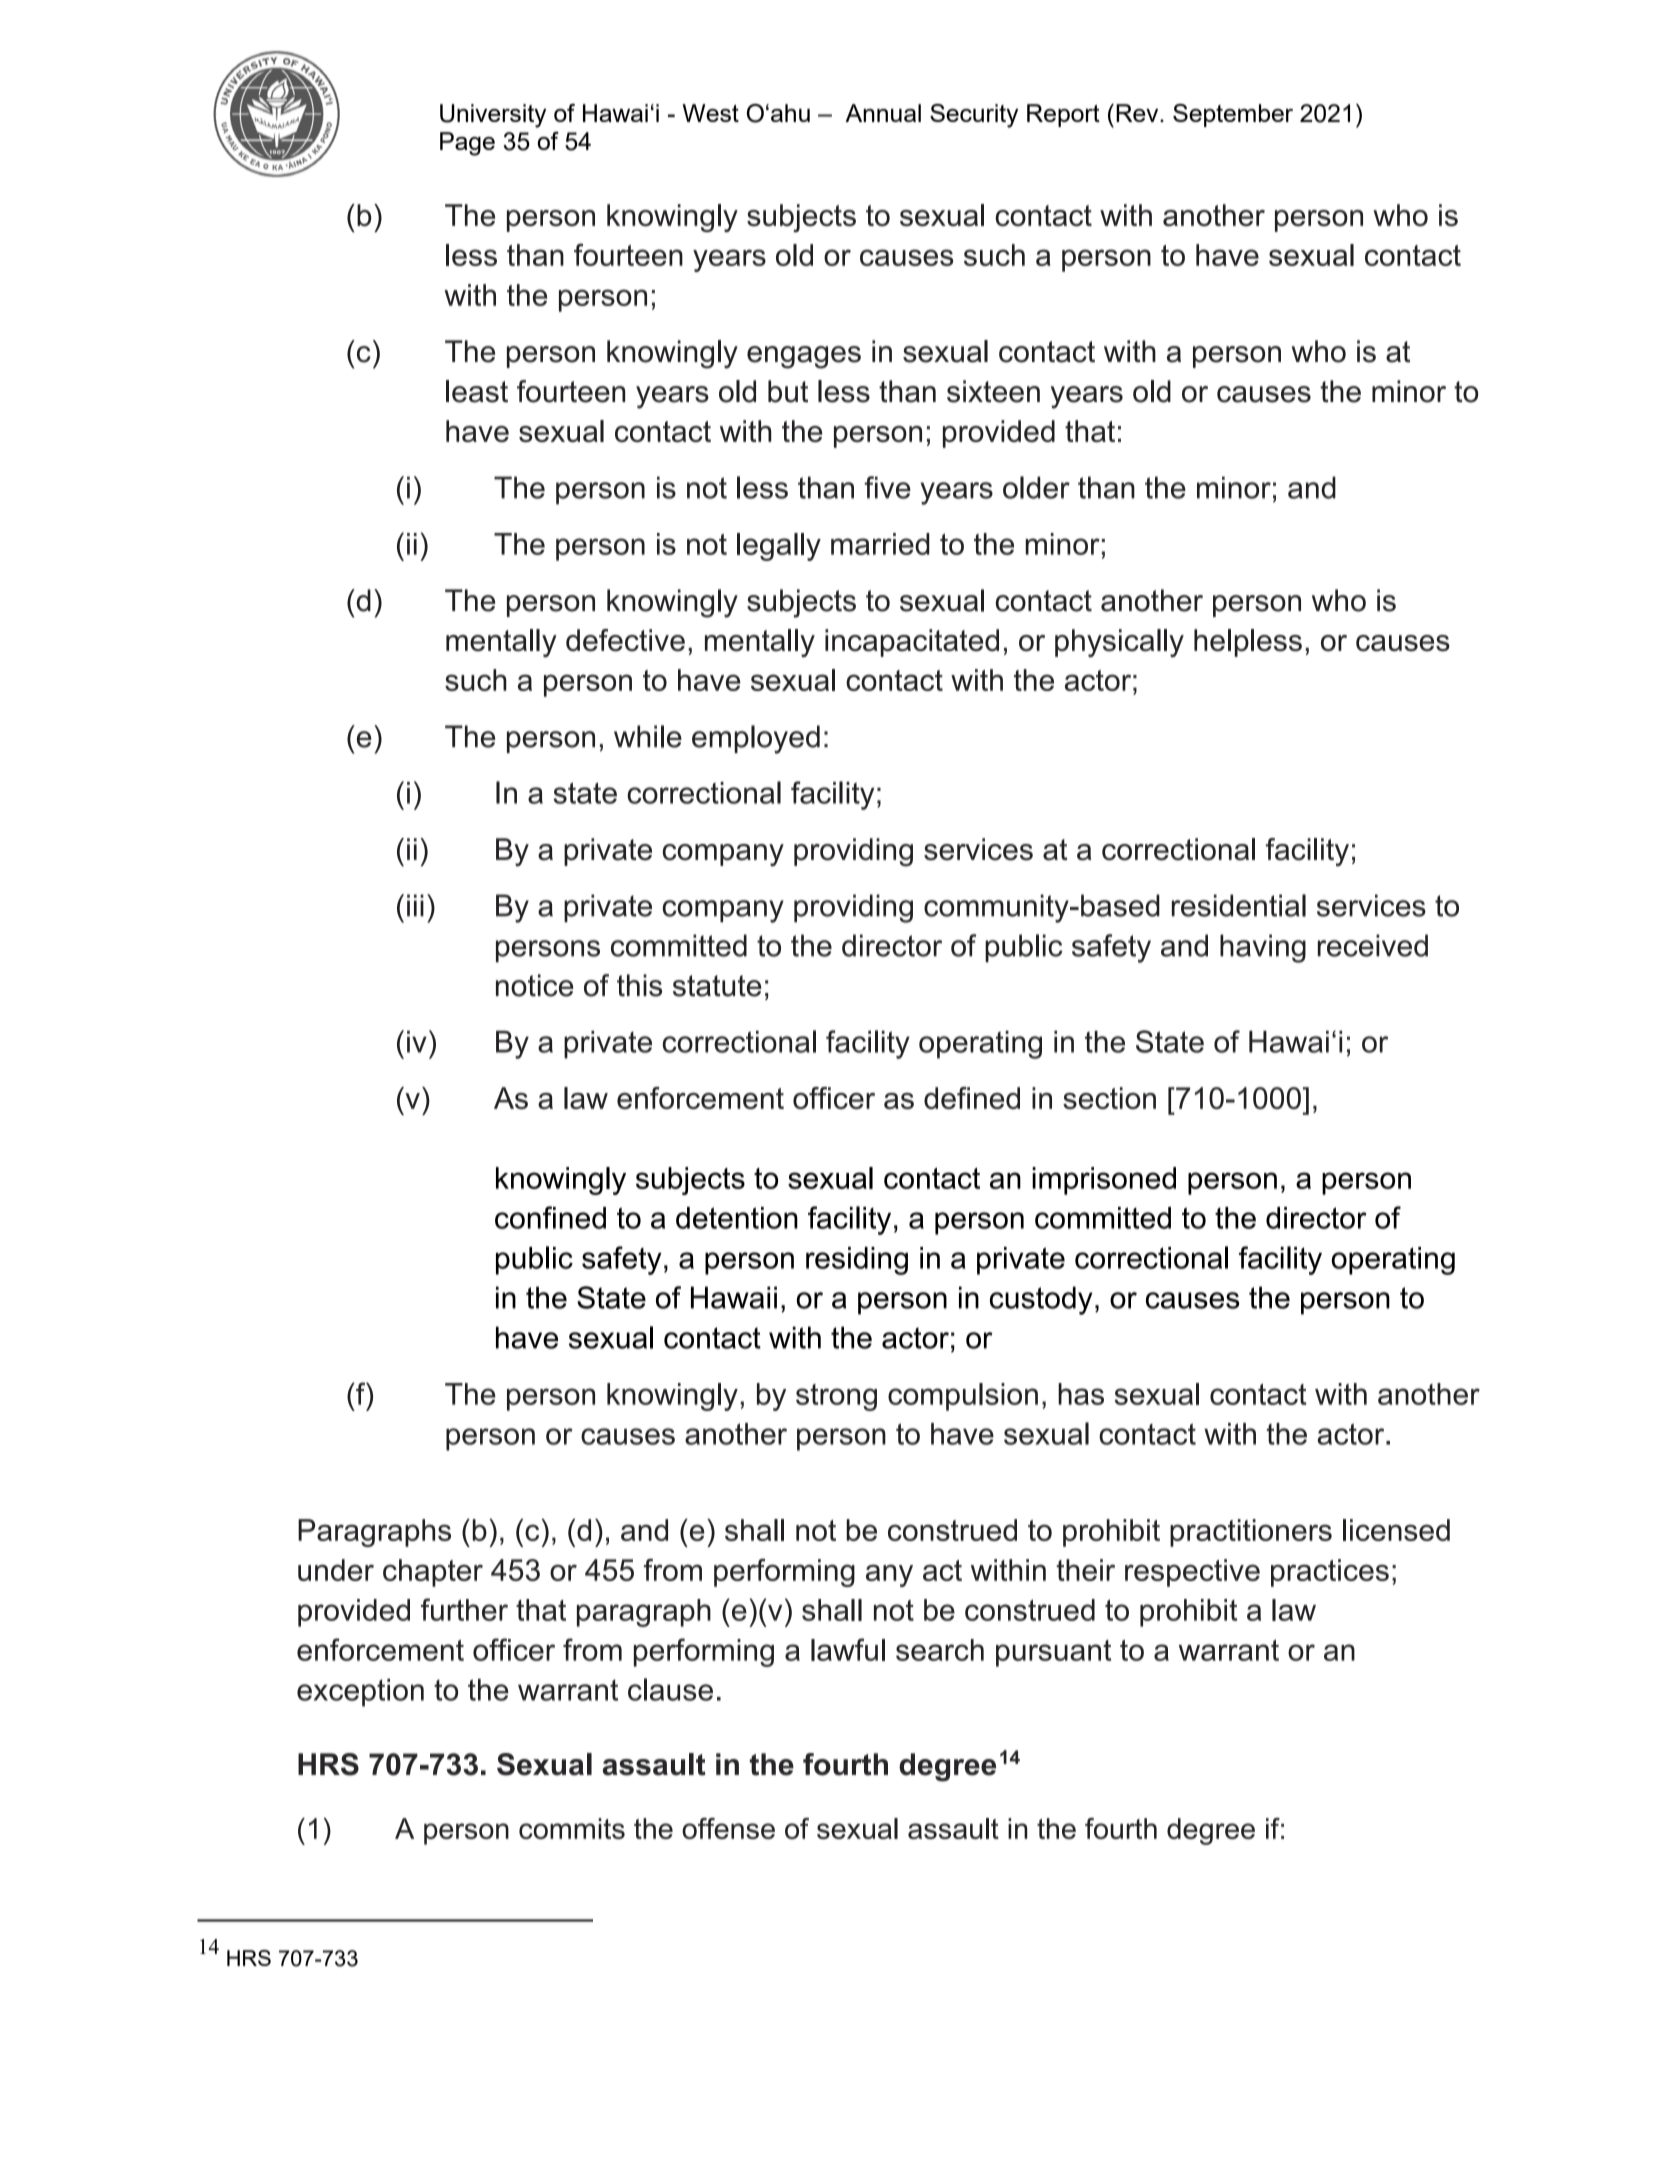 This image has height=2173, width=1679. Describe the element at coordinates (625, 640) in the image. I see `defective` at that location.
